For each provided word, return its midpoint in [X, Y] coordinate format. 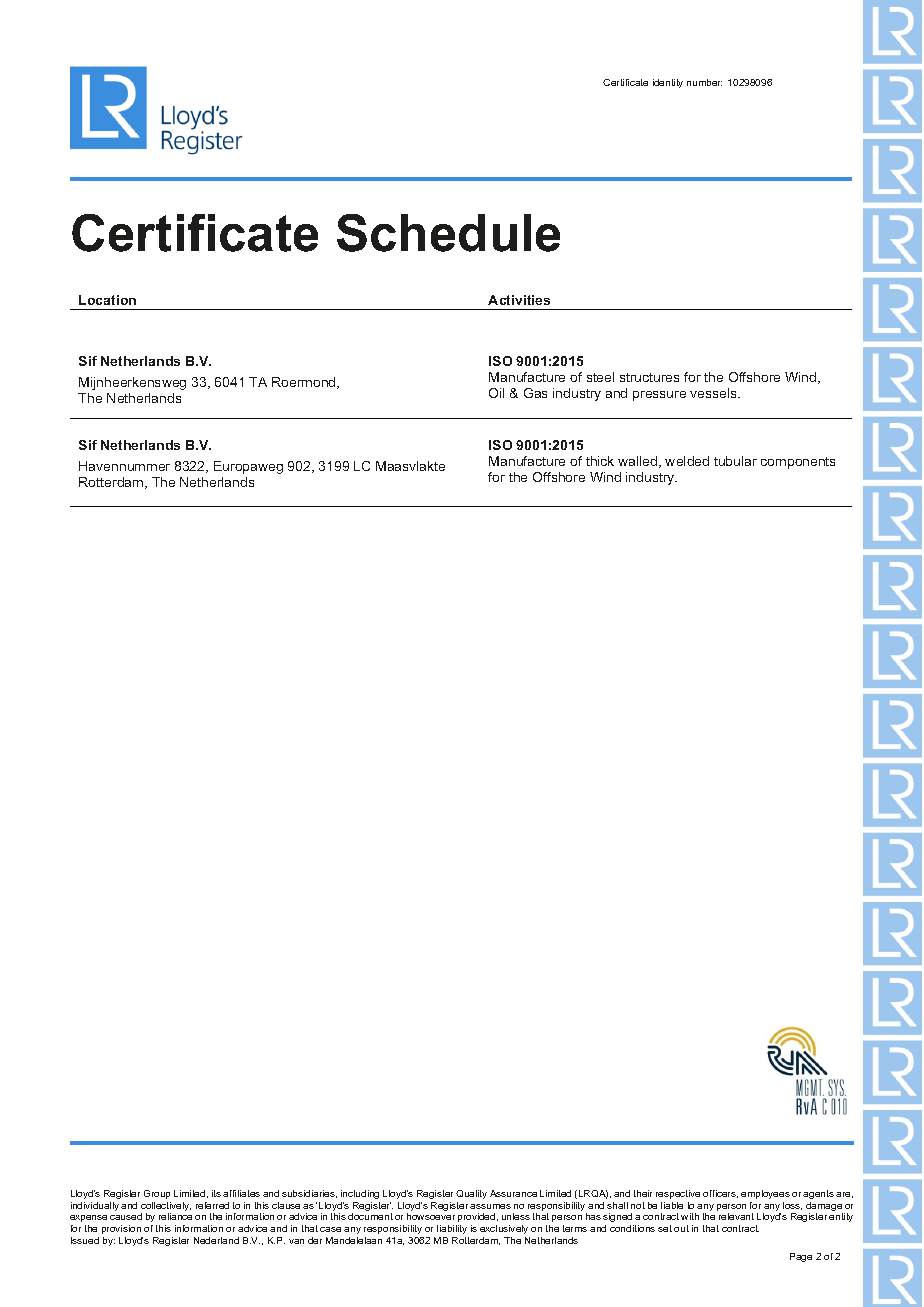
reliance [175, 1216]
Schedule [448, 233]
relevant [736, 1216]
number [704, 82]
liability [452, 1229]
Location [107, 300]
